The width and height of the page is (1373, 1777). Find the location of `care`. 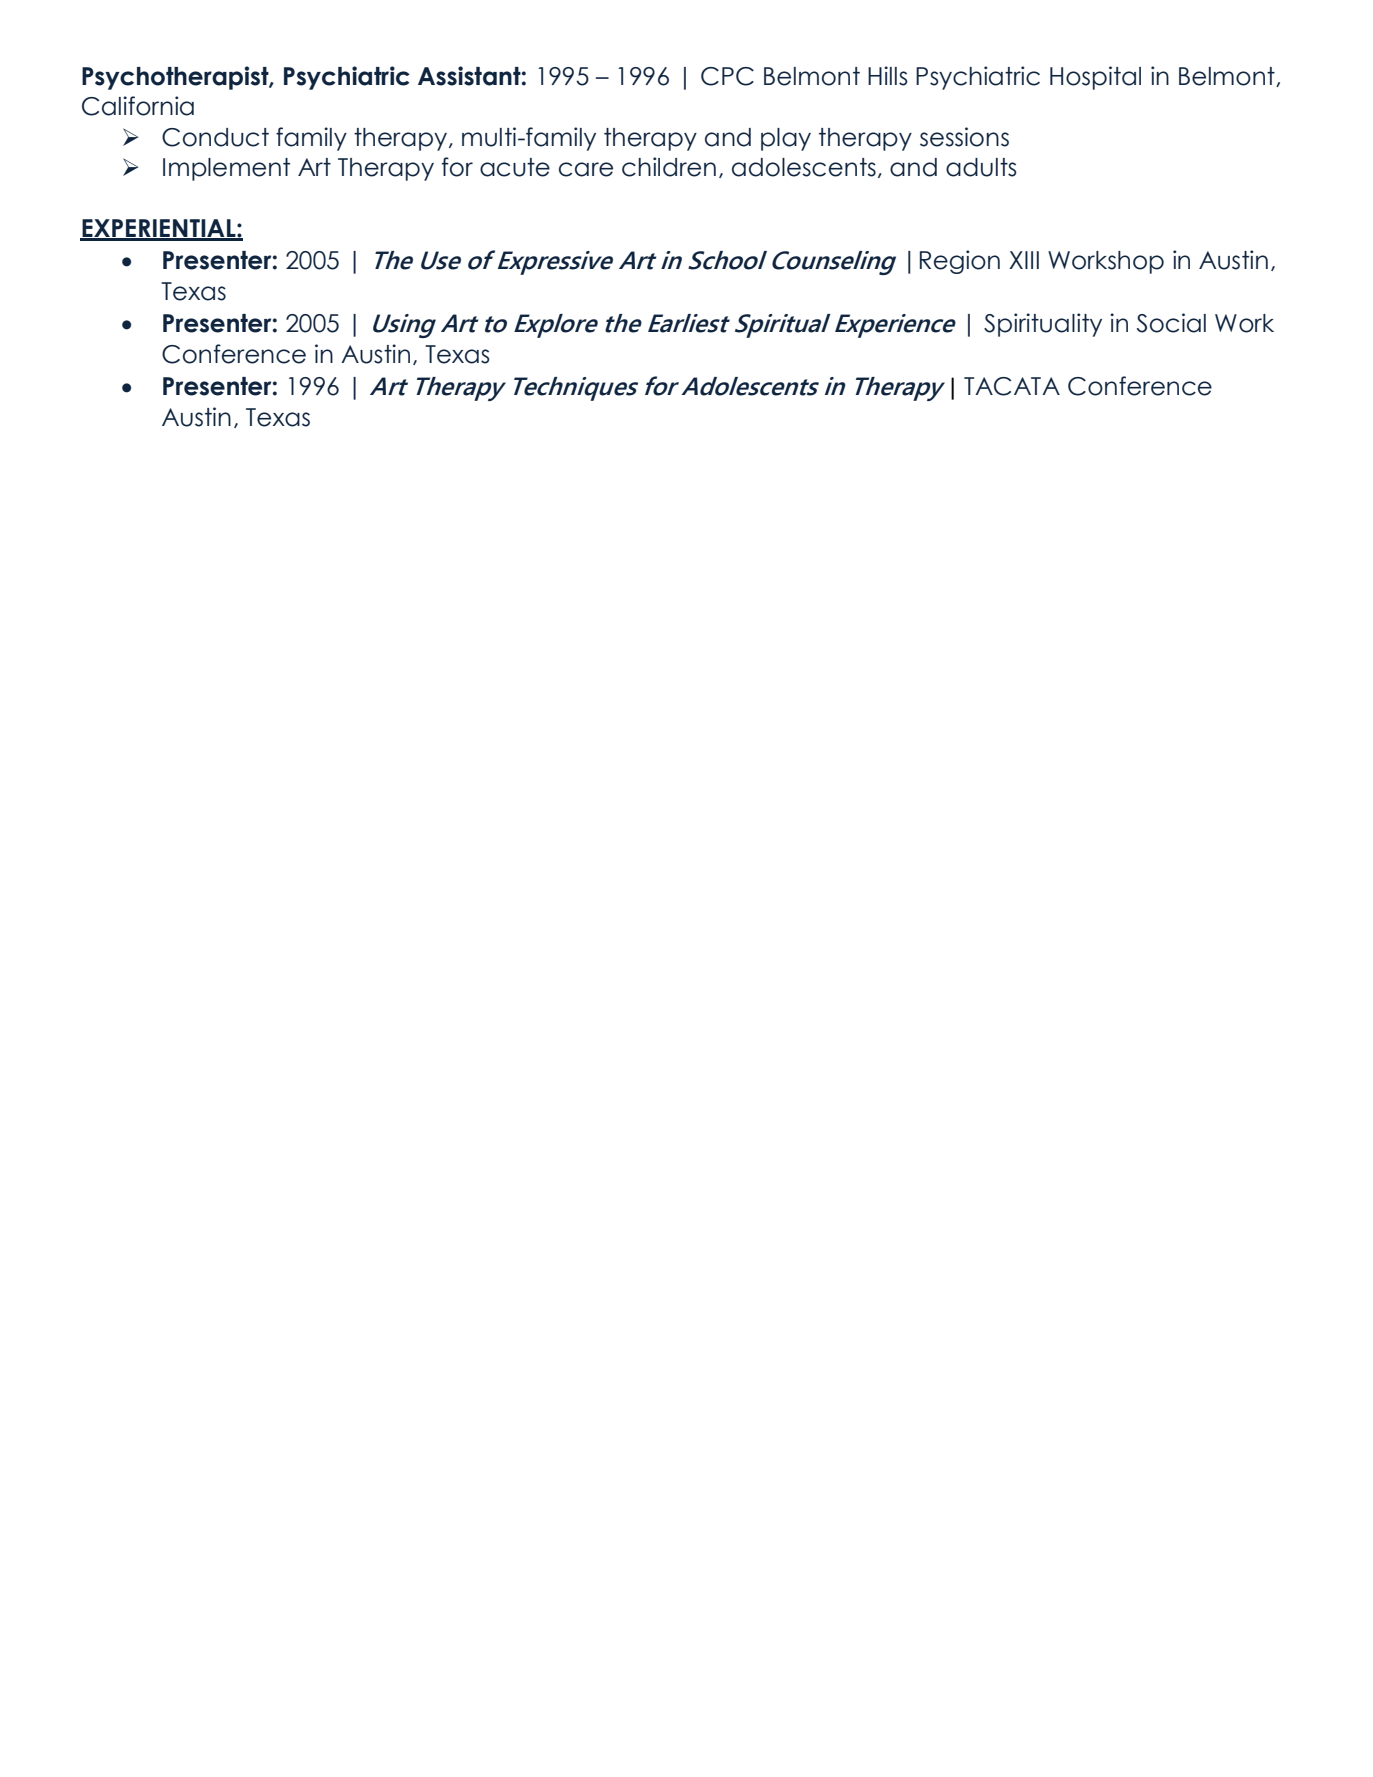

care is located at coordinates (586, 169).
